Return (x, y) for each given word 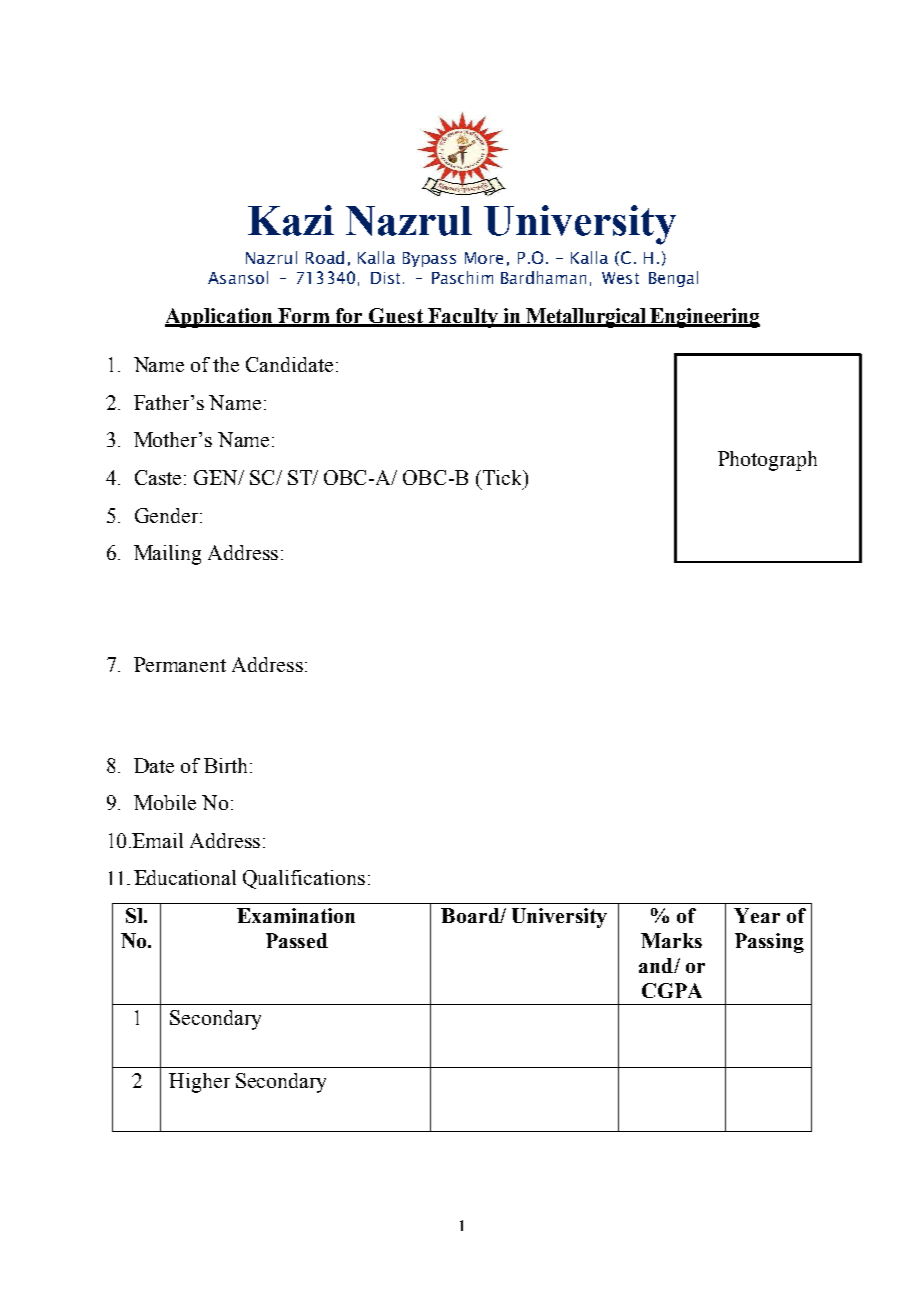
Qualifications (304, 879)
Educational (185, 877)
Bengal (673, 279)
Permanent (180, 664)
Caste (158, 477)
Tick (502, 477)
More (484, 258)
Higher (199, 1083)
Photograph (767, 461)
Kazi (291, 220)
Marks (671, 940)
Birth (227, 765)
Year (757, 915)
